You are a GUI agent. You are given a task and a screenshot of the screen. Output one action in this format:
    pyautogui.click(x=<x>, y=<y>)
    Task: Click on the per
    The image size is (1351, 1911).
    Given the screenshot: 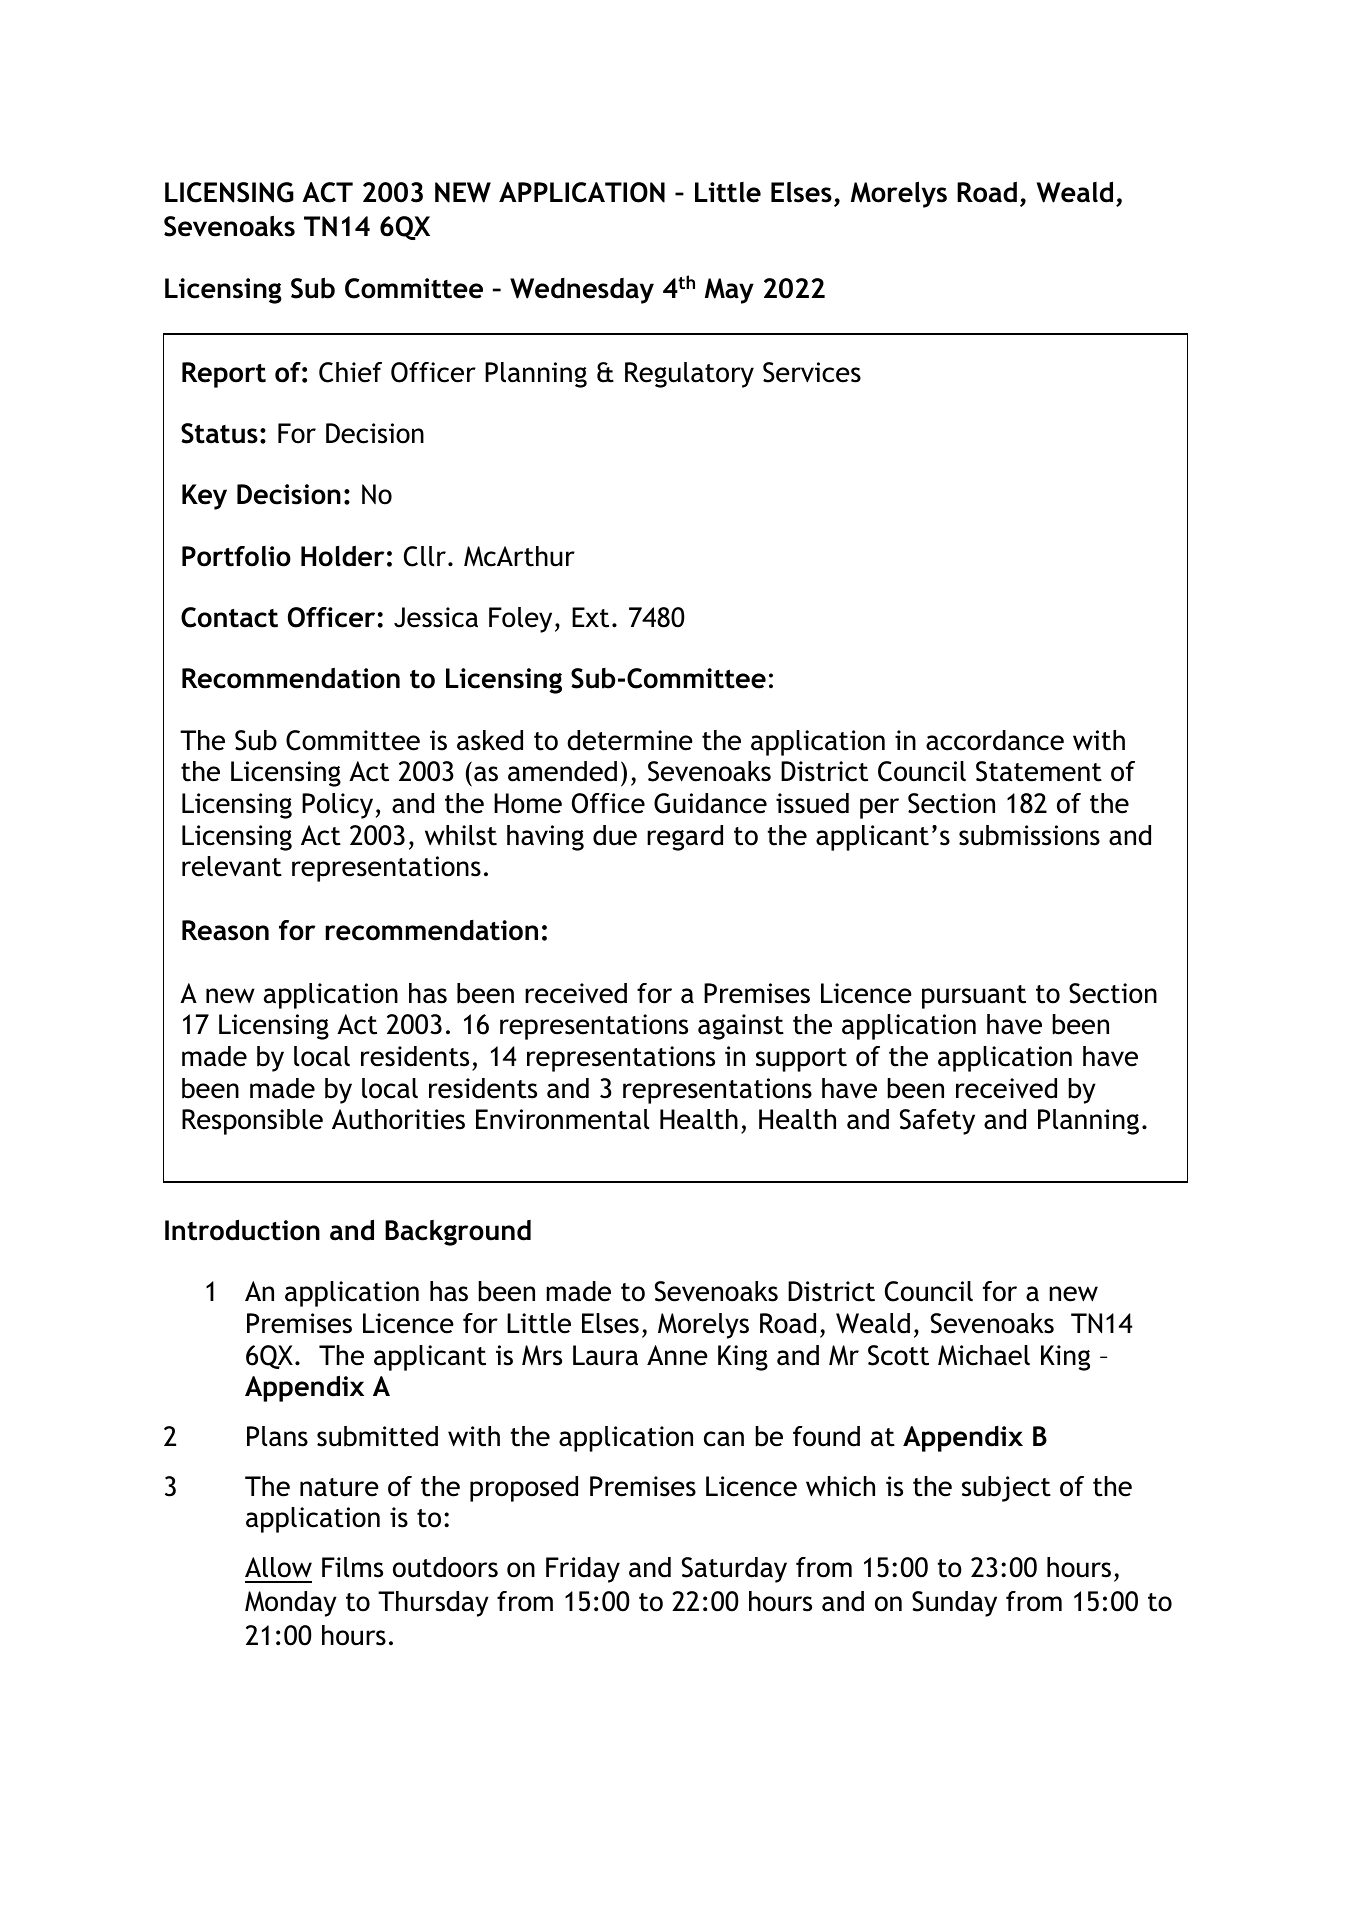 What is the action you would take?
    pyautogui.click(x=879, y=808)
